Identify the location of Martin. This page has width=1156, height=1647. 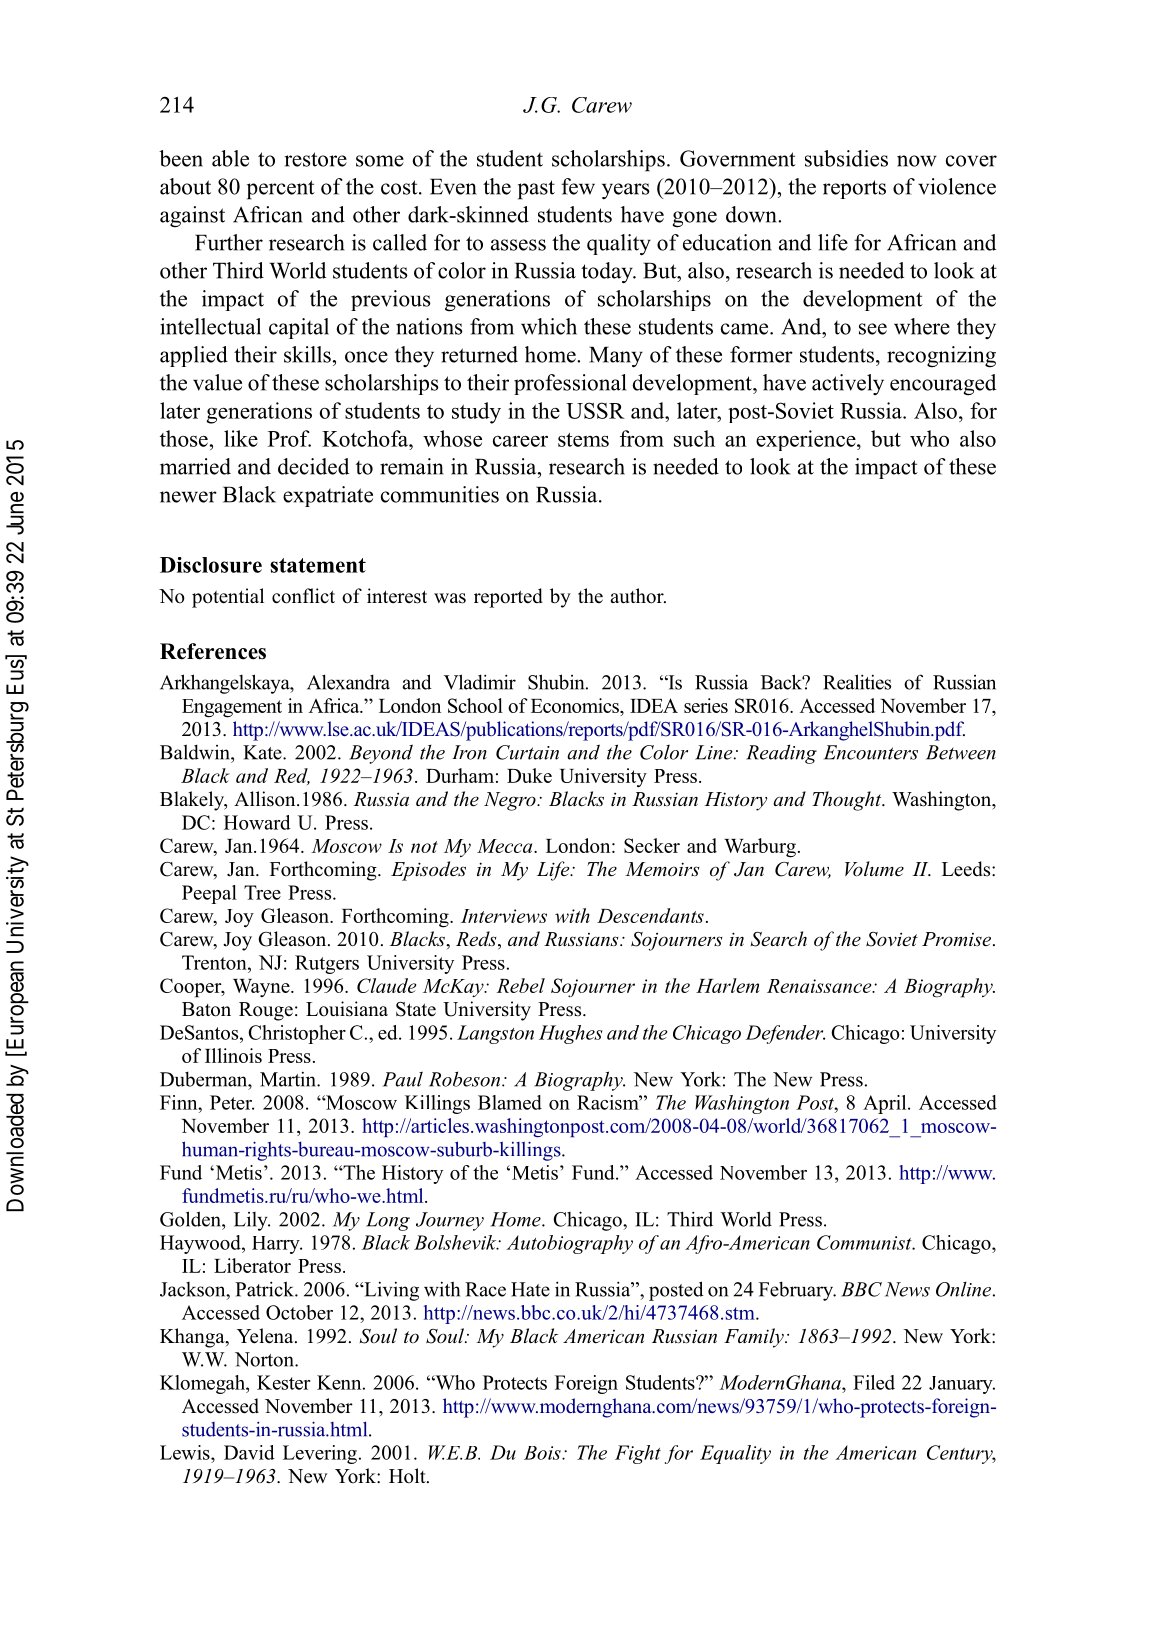
(289, 1079).
